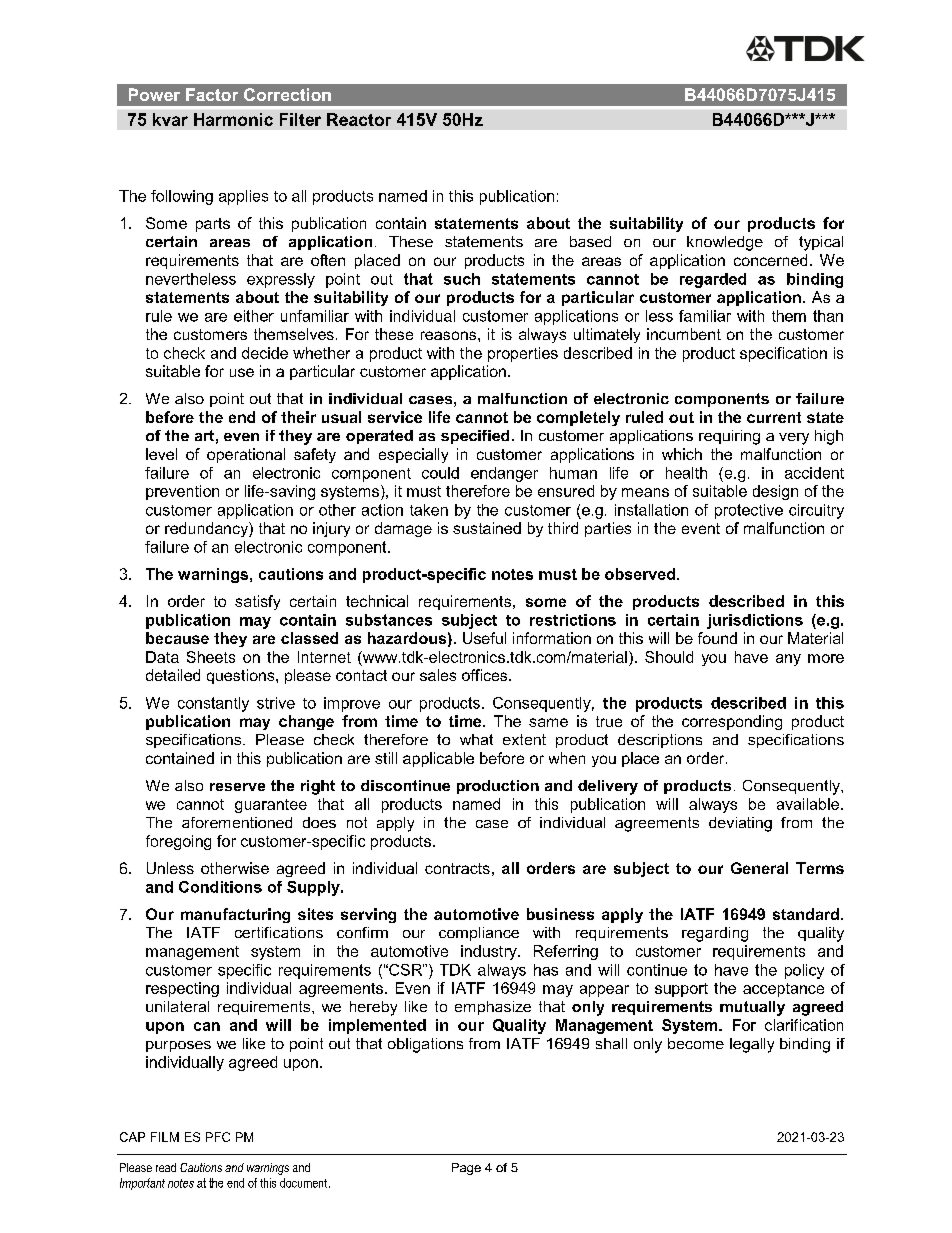 The width and height of the document is (952, 1233). I want to click on operational, so click(246, 455).
